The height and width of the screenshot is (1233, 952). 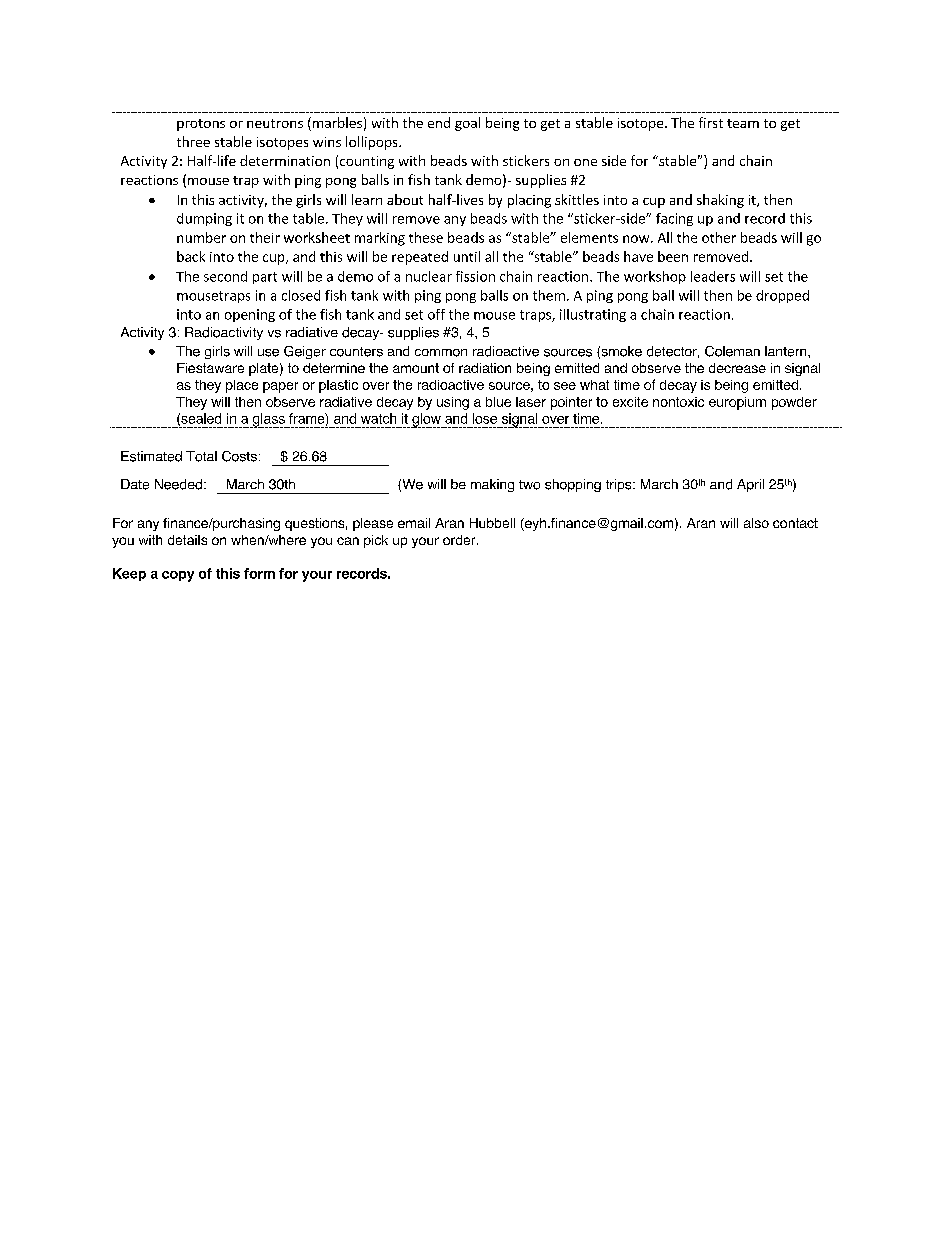 I want to click on number, so click(x=201, y=237).
